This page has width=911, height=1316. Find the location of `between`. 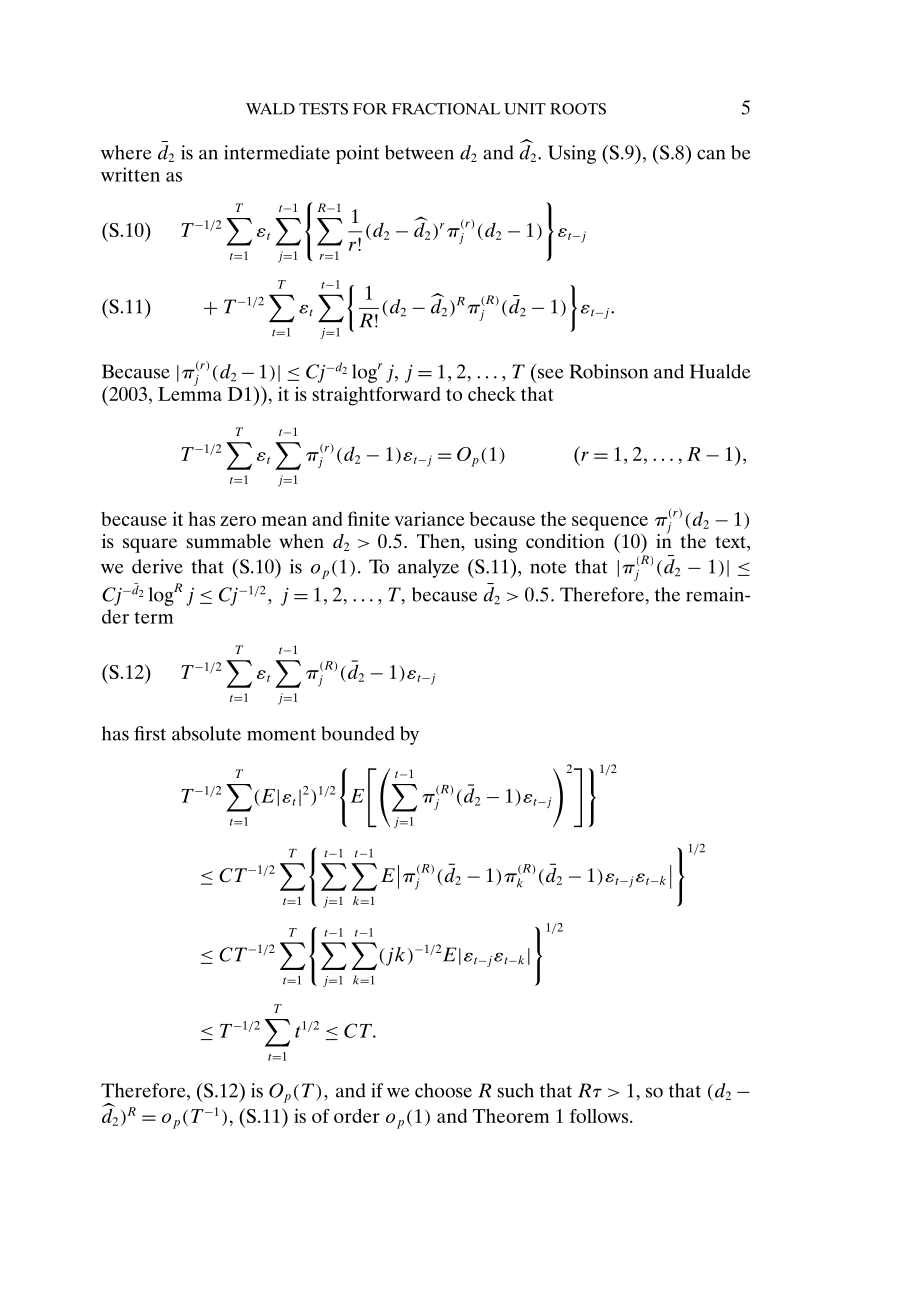

between is located at coordinates (419, 152).
